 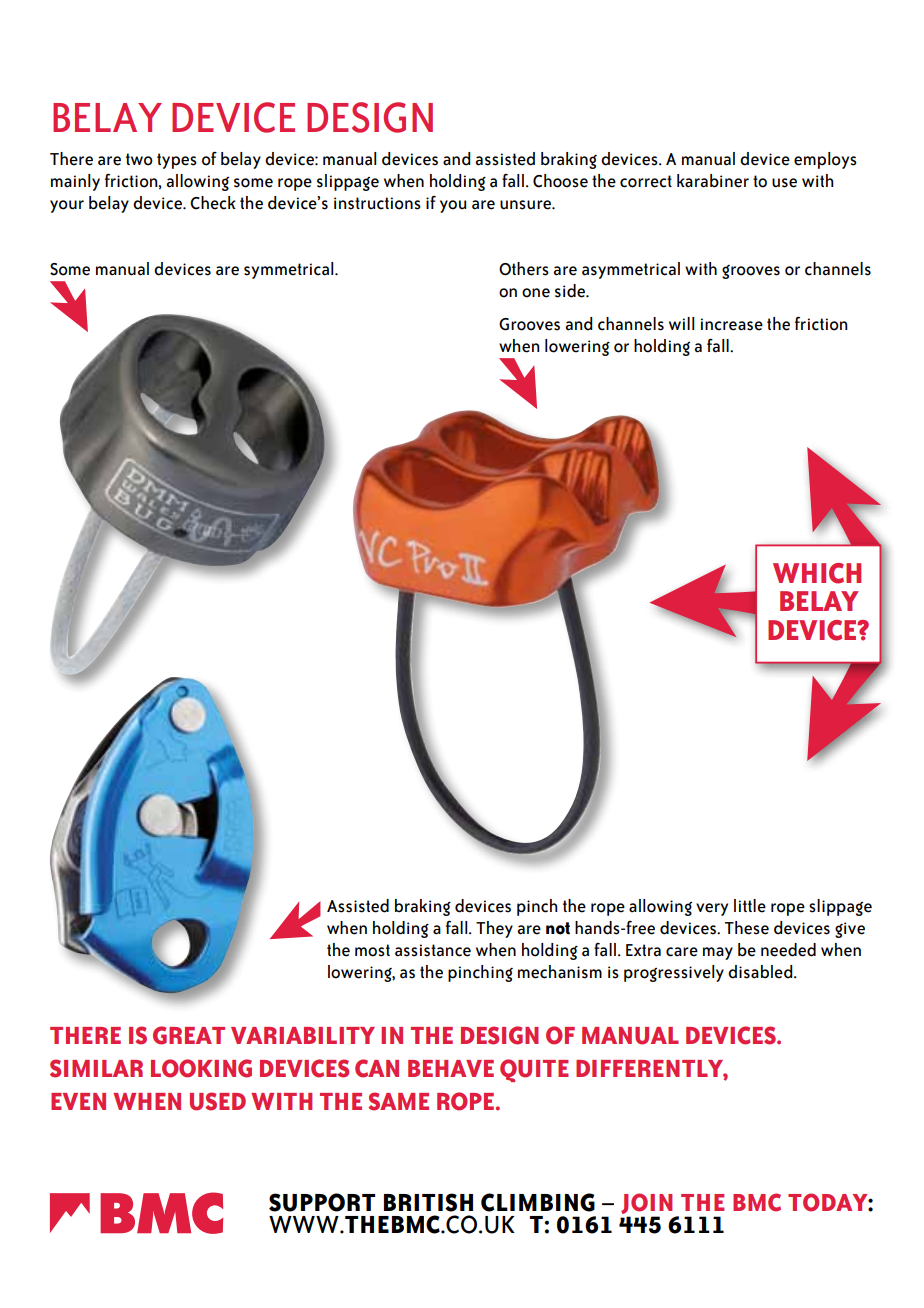 I want to click on karabiner, so click(x=713, y=181).
